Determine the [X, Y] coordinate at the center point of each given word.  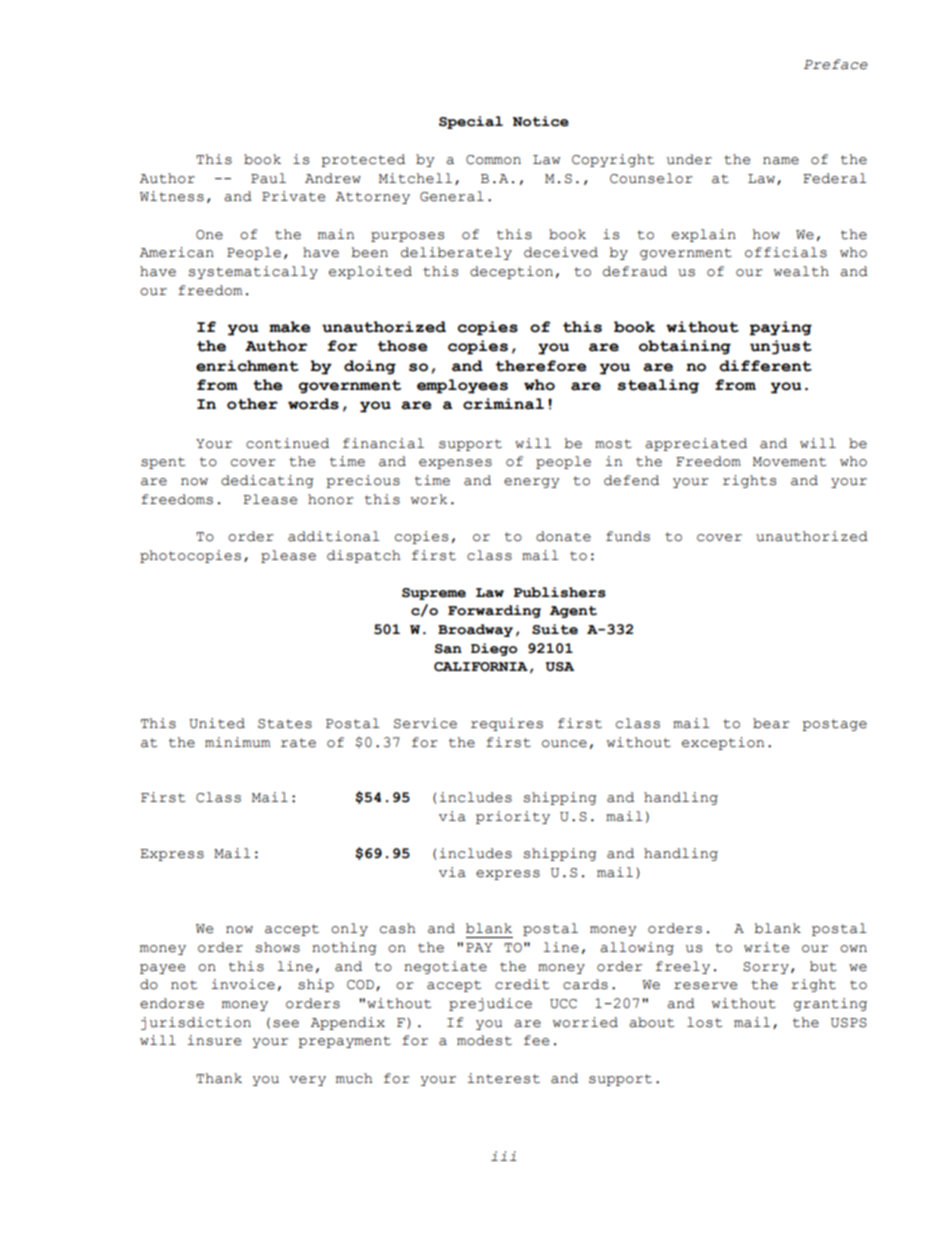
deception [511, 272]
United [217, 723]
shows [277, 947]
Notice [541, 121]
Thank [219, 1078]
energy [531, 483]
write [766, 947]
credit [522, 984]
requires [507, 724]
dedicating [267, 481]
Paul [268, 178]
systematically [253, 272]
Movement [789, 462]
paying [780, 328]
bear [771, 723]
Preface [836, 64]
